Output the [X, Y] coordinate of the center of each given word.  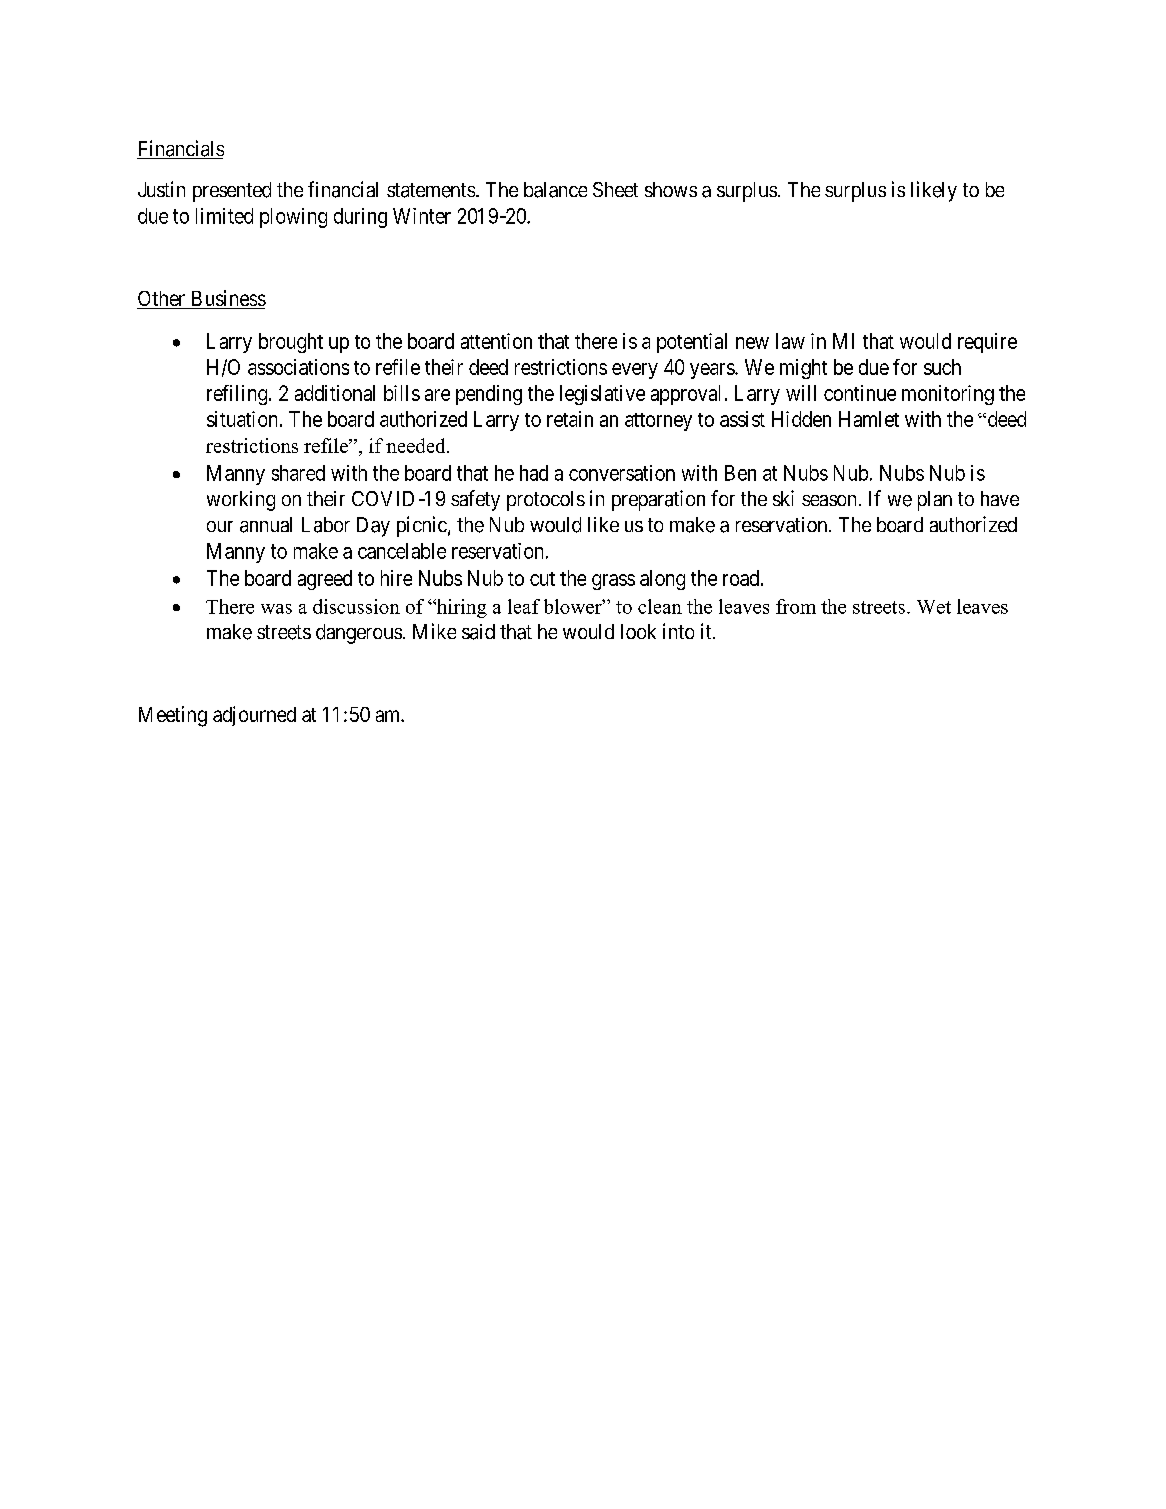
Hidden [801, 419]
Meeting [173, 716]
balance [555, 190]
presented [232, 192]
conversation [622, 473]
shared [298, 473]
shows [671, 189]
